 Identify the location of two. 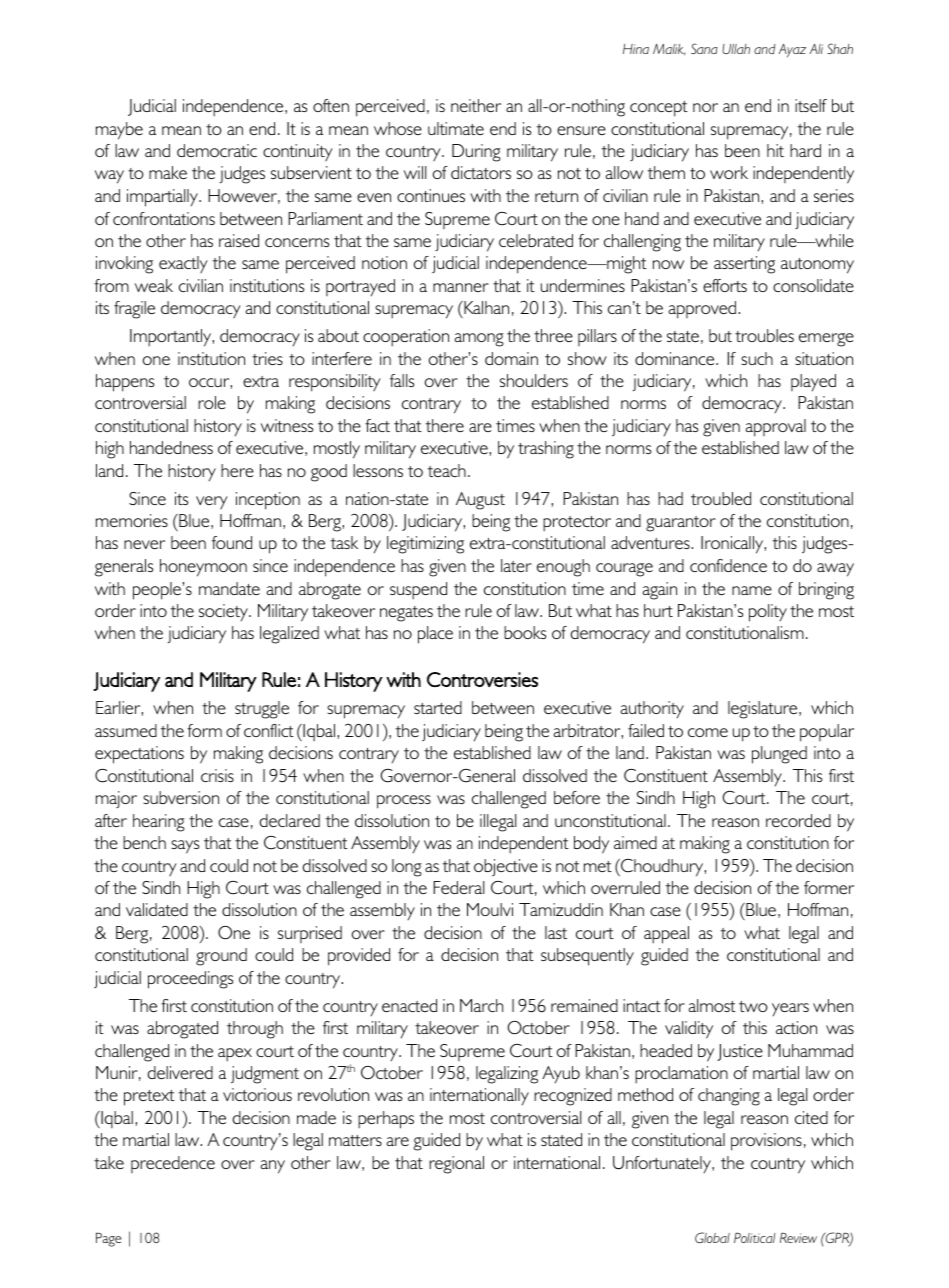
(753, 1006).
